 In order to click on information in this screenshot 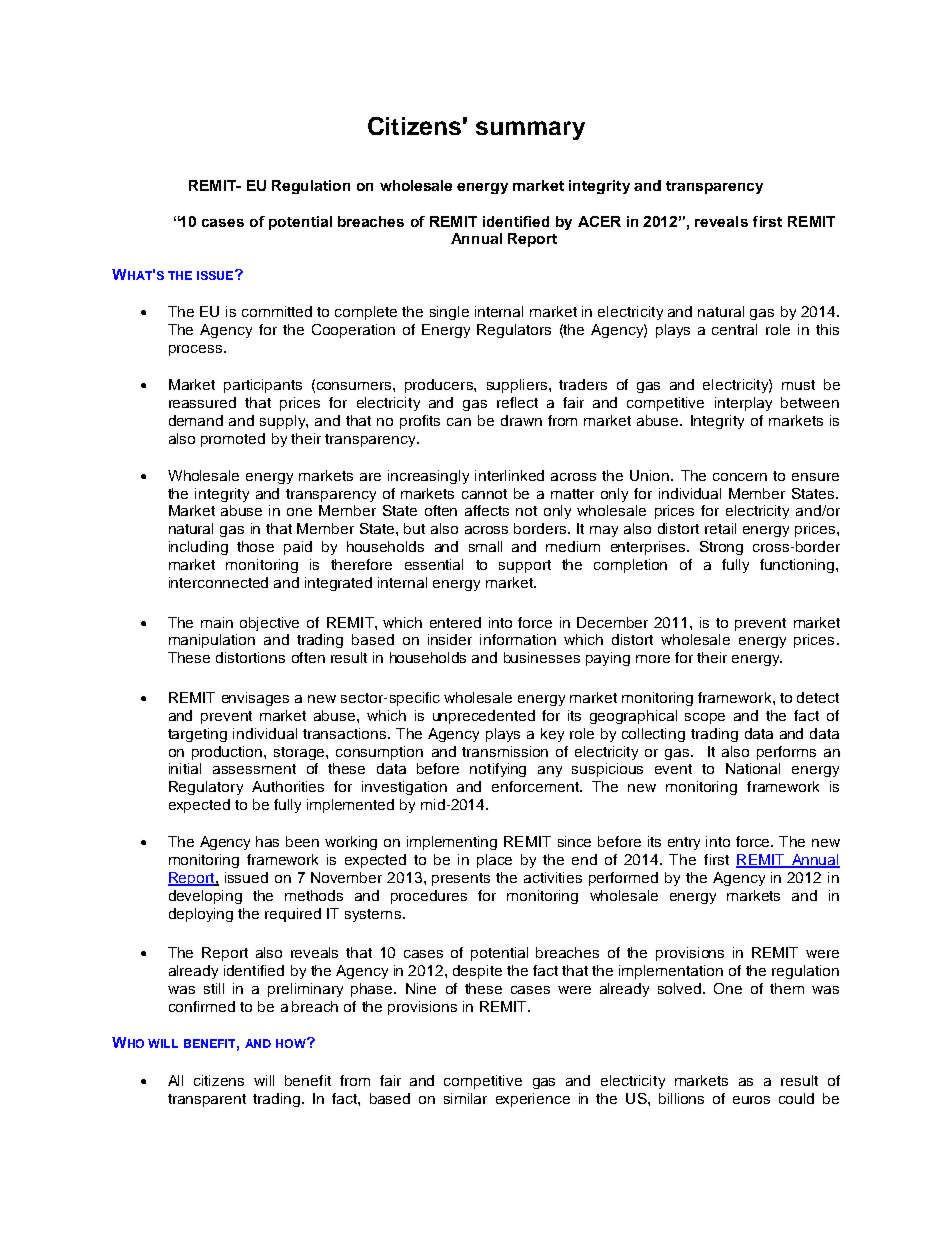, I will do `click(518, 639)`.
